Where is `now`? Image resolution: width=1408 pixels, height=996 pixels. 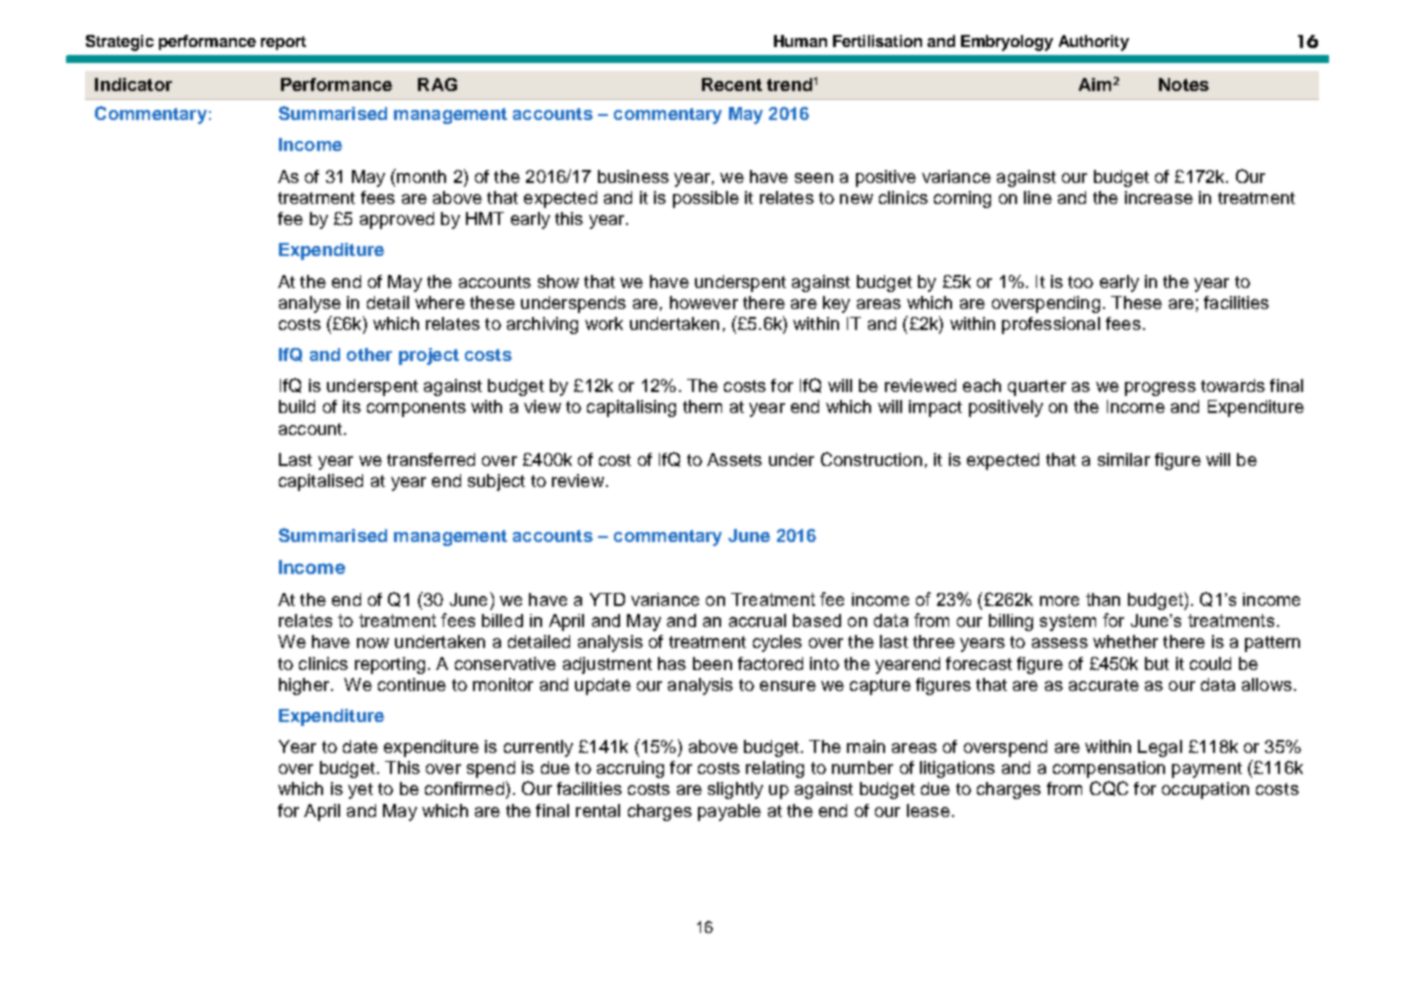
now is located at coordinates (373, 643).
